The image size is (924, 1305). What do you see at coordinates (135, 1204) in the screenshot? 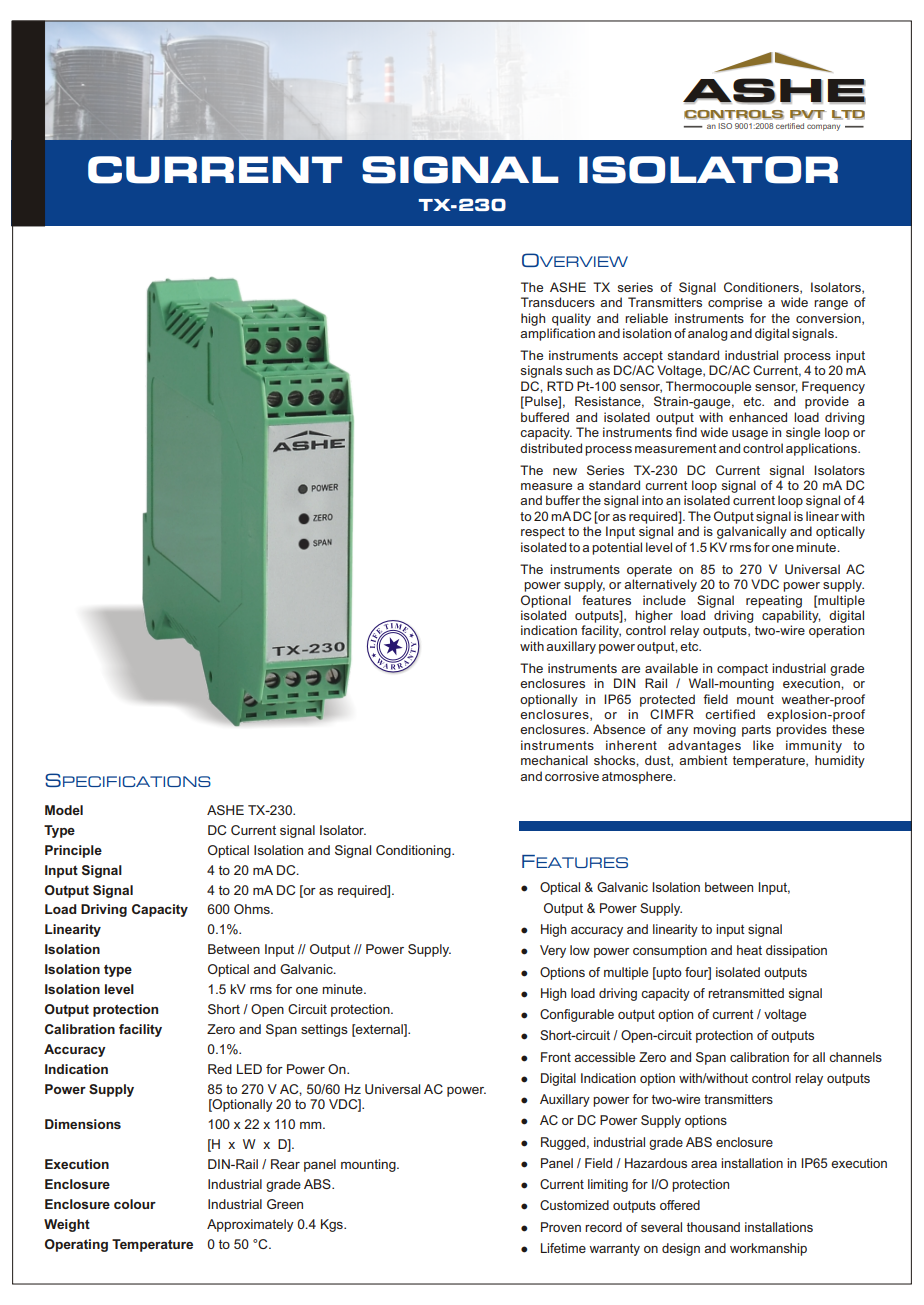
I see `colour` at bounding box center [135, 1204].
